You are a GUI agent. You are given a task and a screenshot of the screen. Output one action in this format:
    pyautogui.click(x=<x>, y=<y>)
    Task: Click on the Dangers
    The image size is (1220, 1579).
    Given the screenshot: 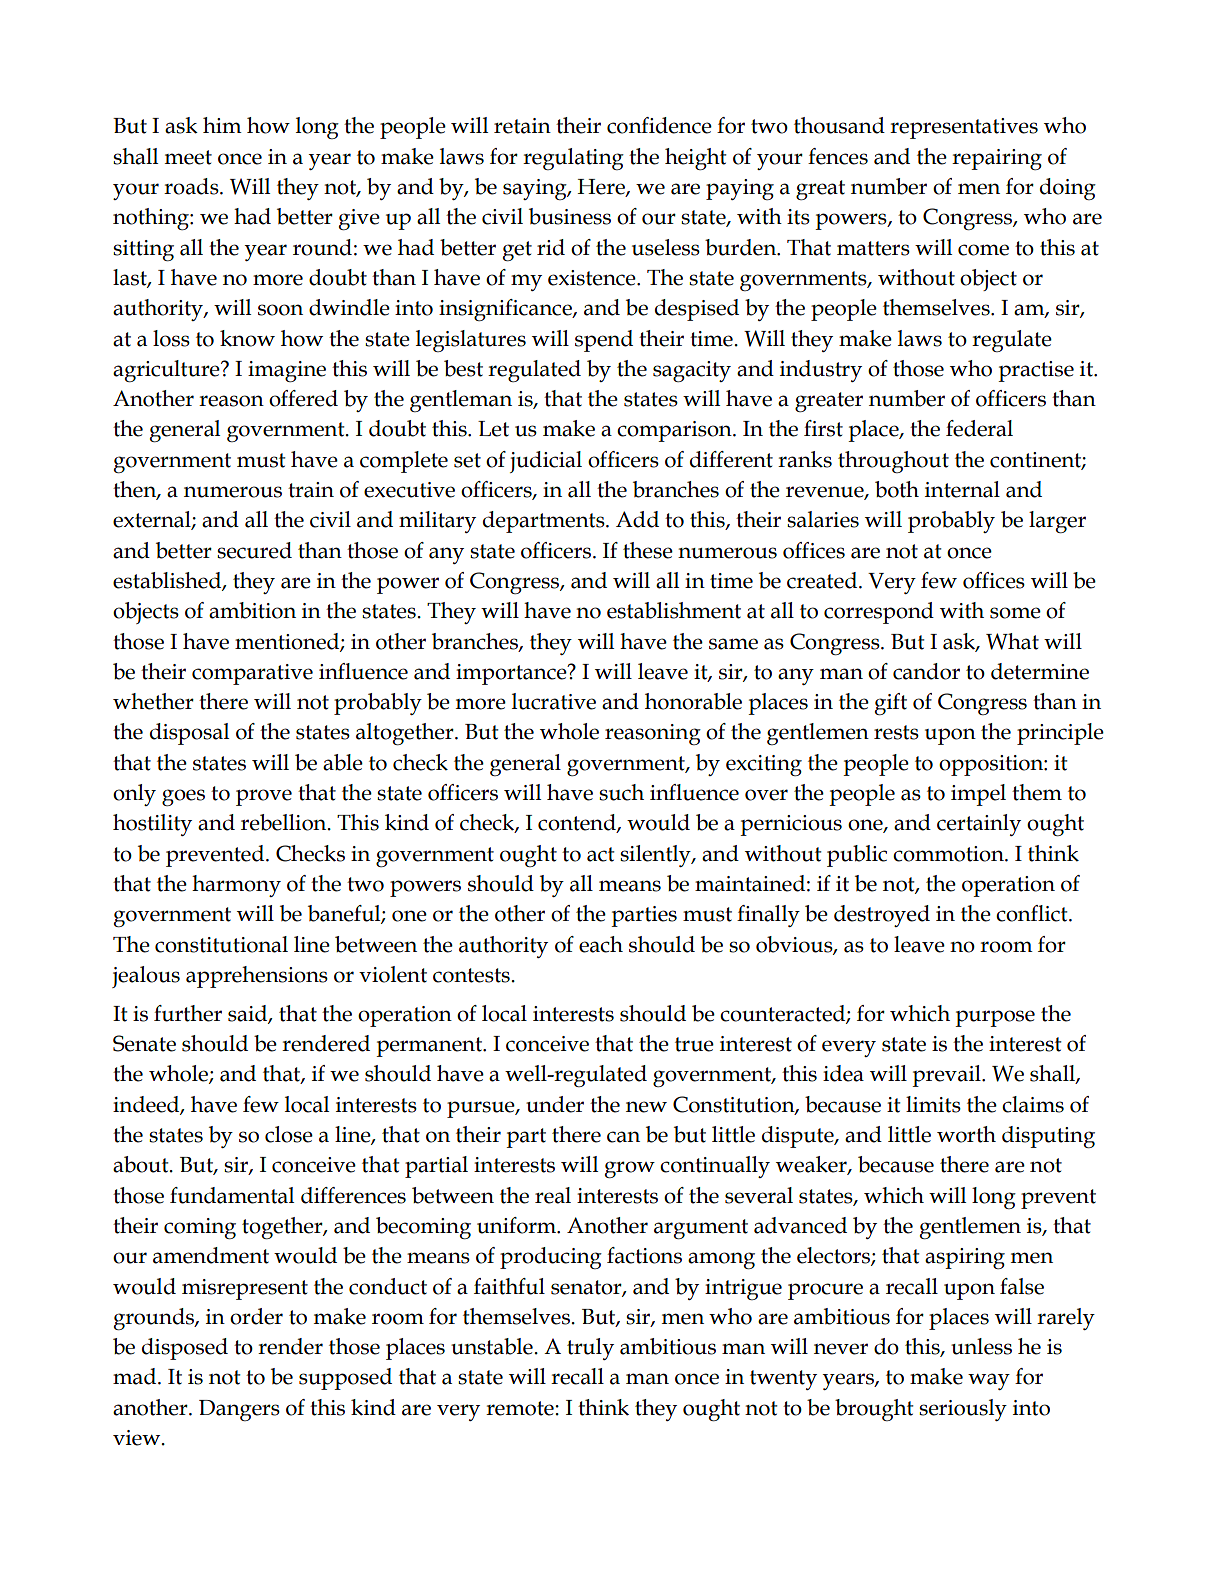 What is the action you would take?
    pyautogui.click(x=239, y=1410)
